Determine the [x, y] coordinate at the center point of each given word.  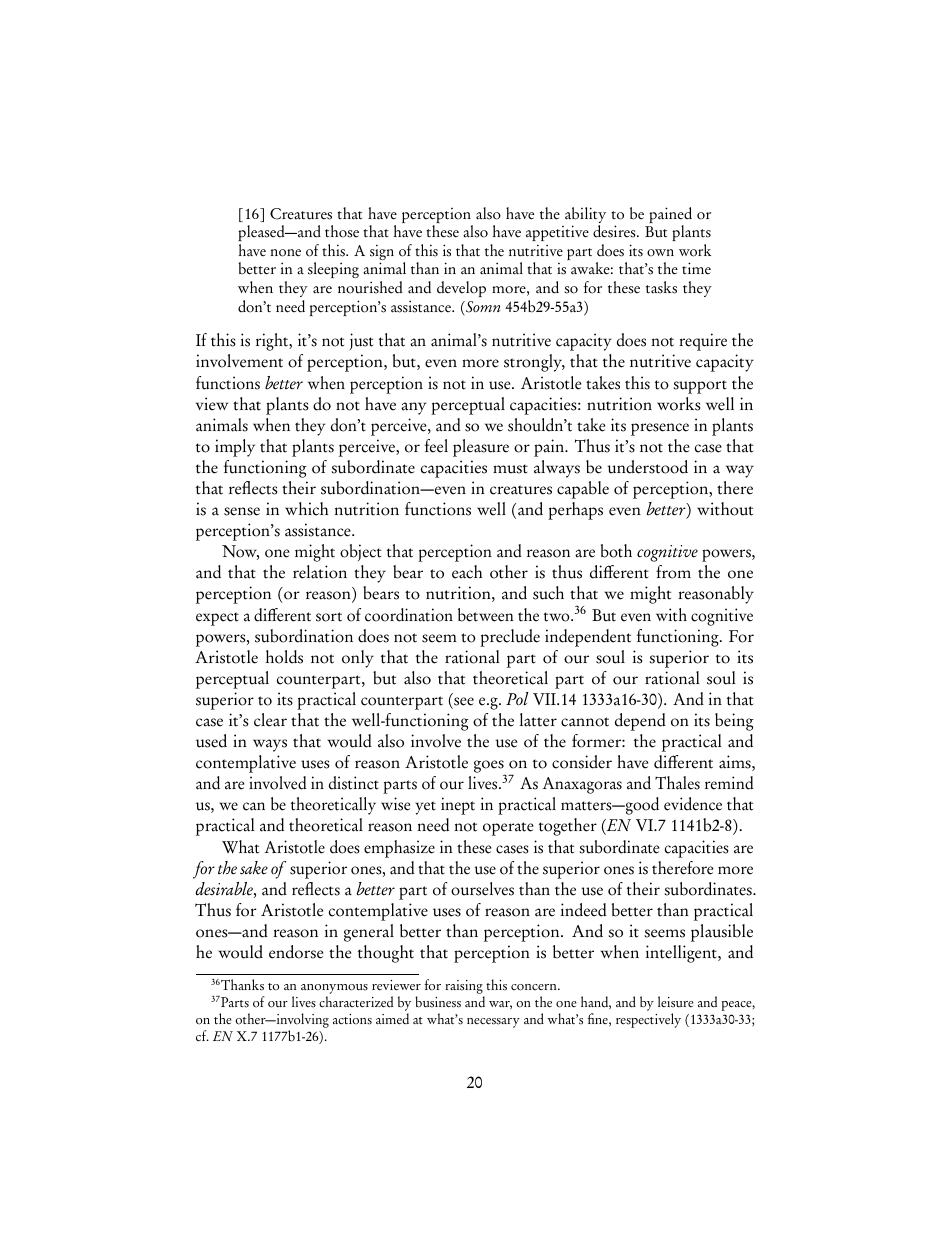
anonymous [334, 990]
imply [235, 448]
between [486, 615]
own [660, 253]
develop [461, 289]
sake [254, 868]
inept [458, 806]
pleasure [481, 448]
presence [660, 429]
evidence [693, 804]
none [286, 253]
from [673, 572]
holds [284, 657]
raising [465, 988]
